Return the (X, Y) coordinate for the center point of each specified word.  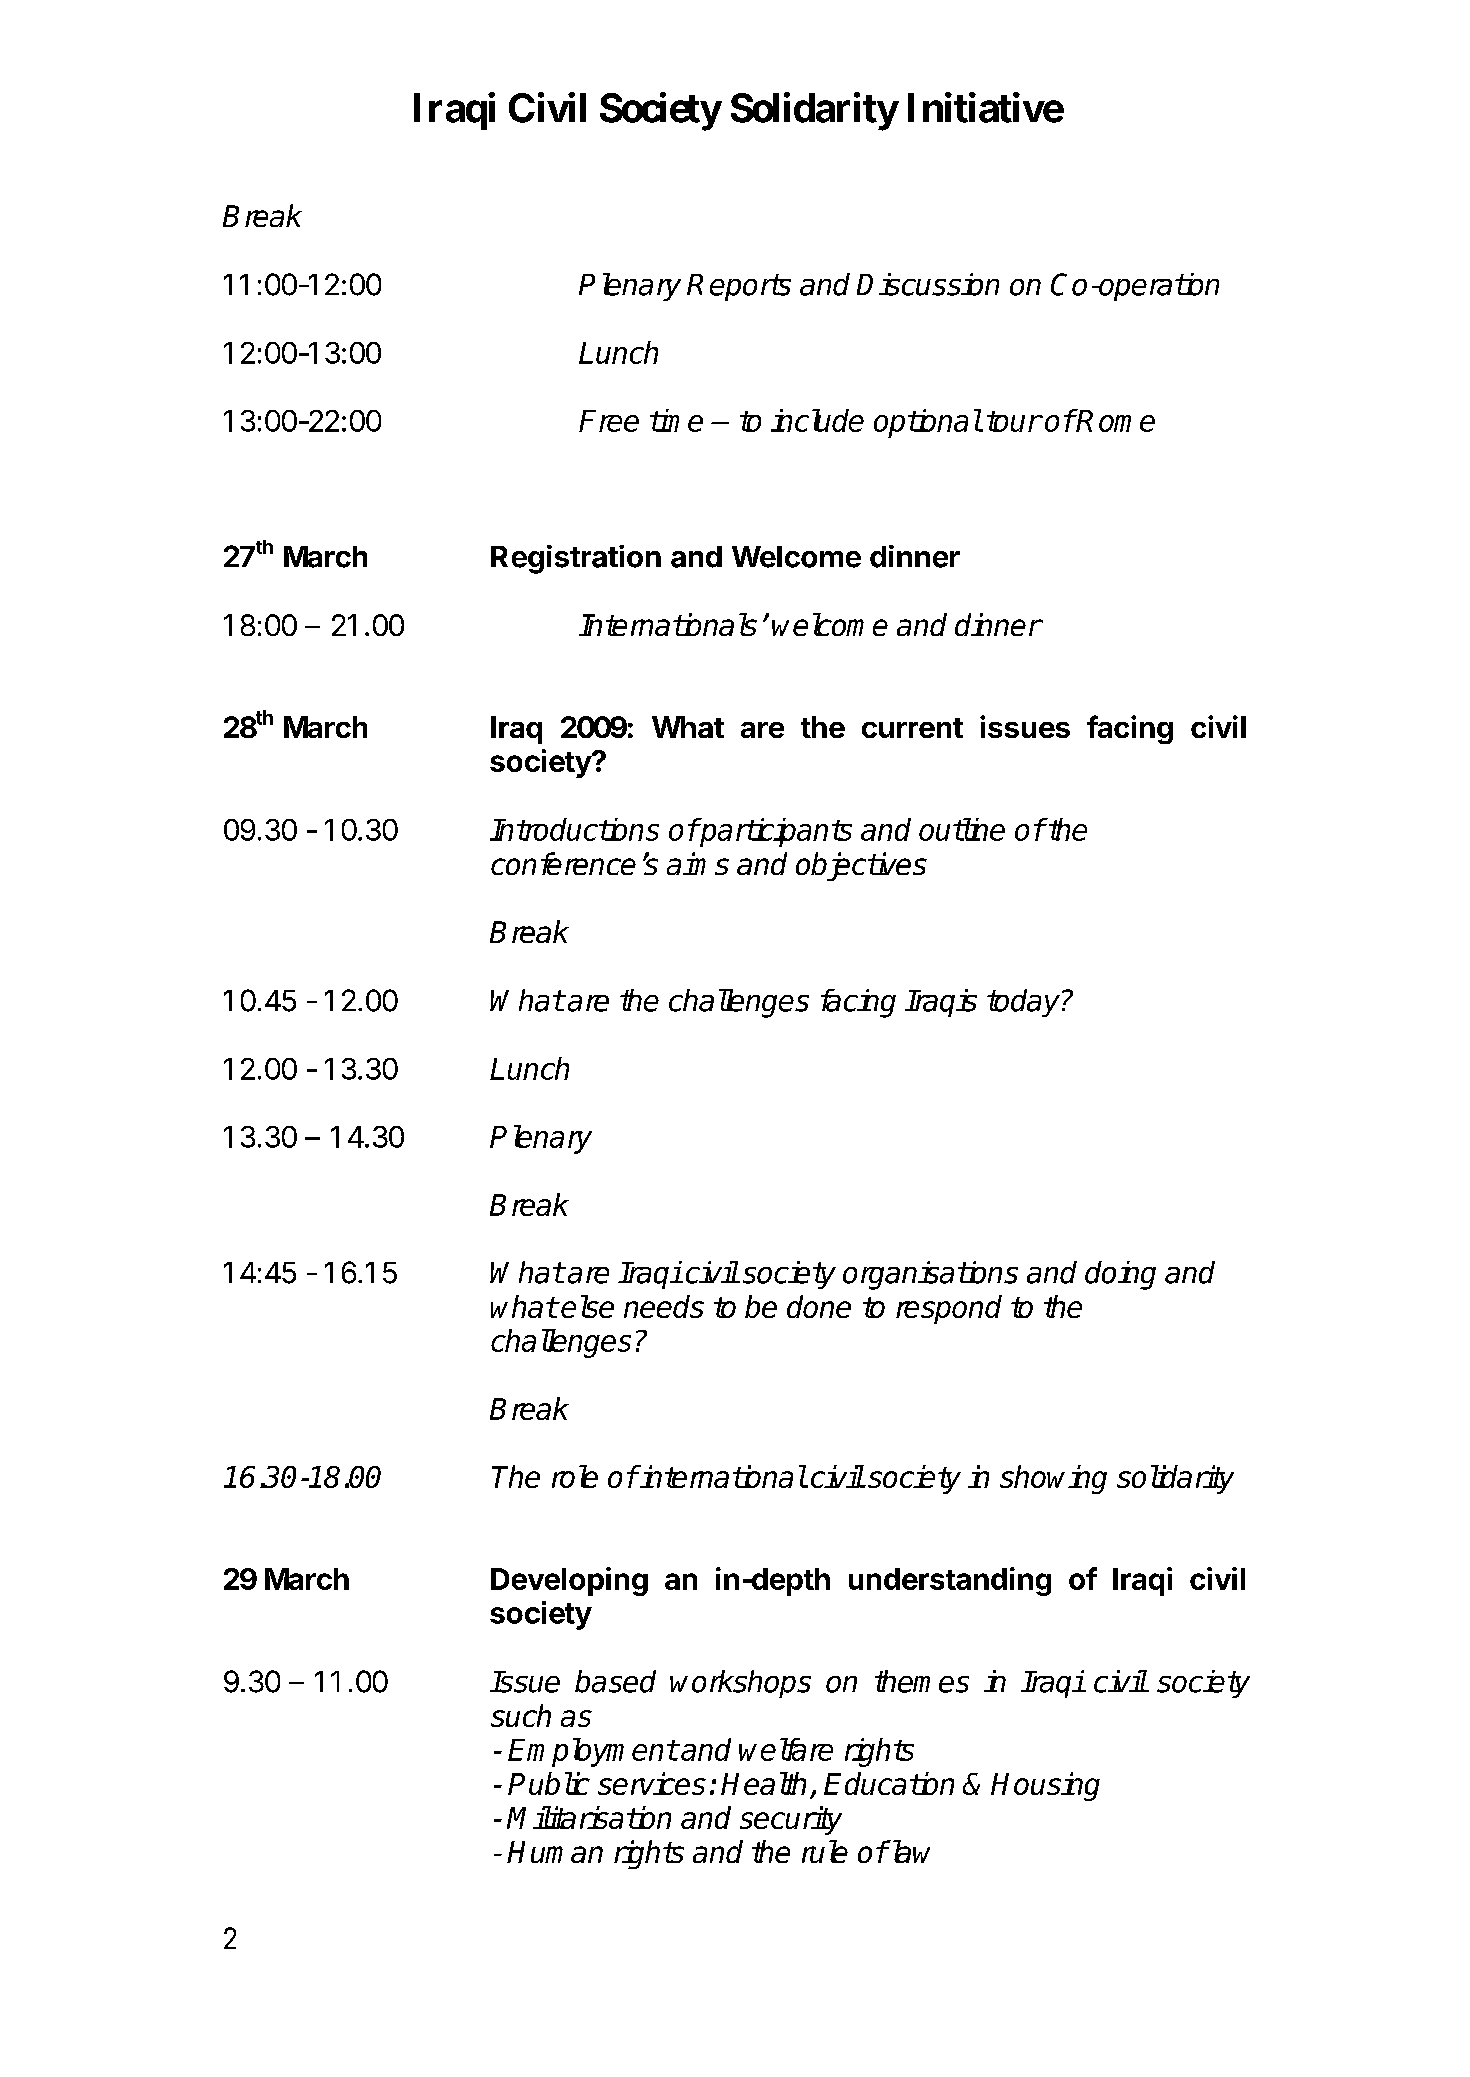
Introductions (574, 829)
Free (609, 421)
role (575, 1476)
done (819, 1306)
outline (962, 829)
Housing (1045, 1786)
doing (1120, 1275)
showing (1053, 1479)
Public (549, 1783)
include (817, 420)
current (912, 728)
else (587, 1306)
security (791, 1820)
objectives (861, 866)
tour (1014, 421)
